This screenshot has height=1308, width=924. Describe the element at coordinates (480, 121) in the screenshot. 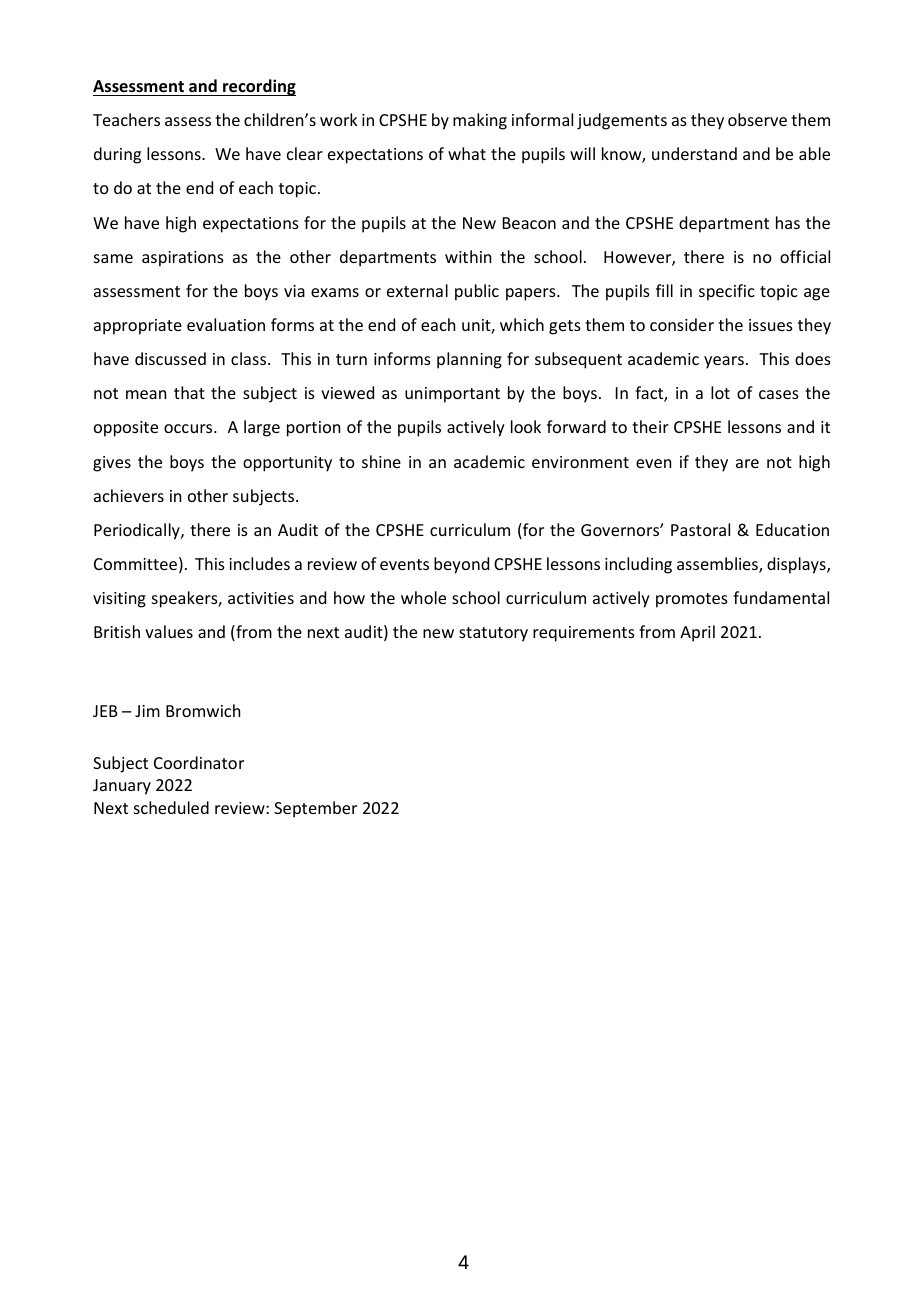

I see `making` at that location.
